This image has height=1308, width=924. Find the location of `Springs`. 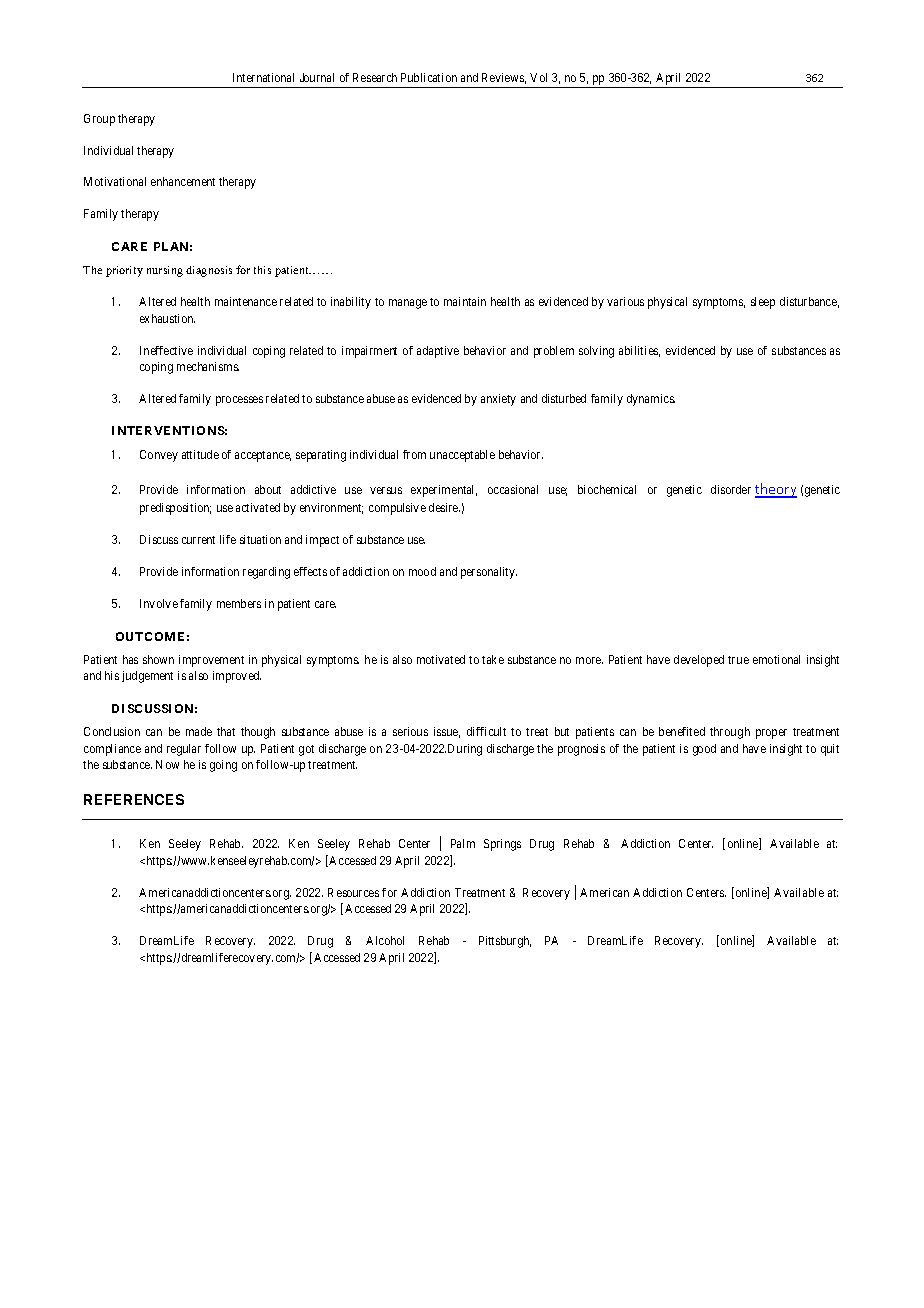

Springs is located at coordinates (502, 845).
